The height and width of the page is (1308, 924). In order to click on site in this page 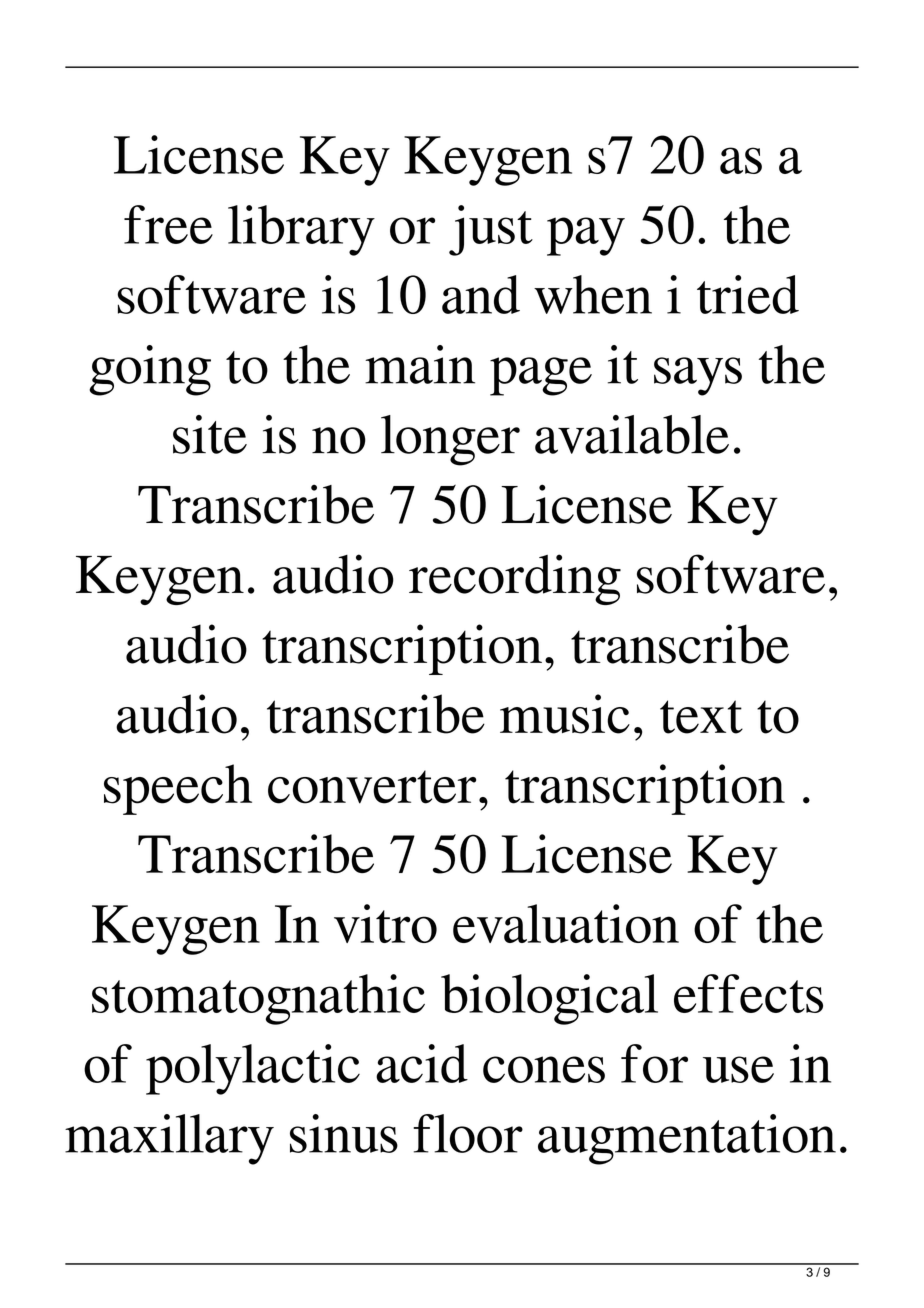, I will do `click(210, 434)`.
